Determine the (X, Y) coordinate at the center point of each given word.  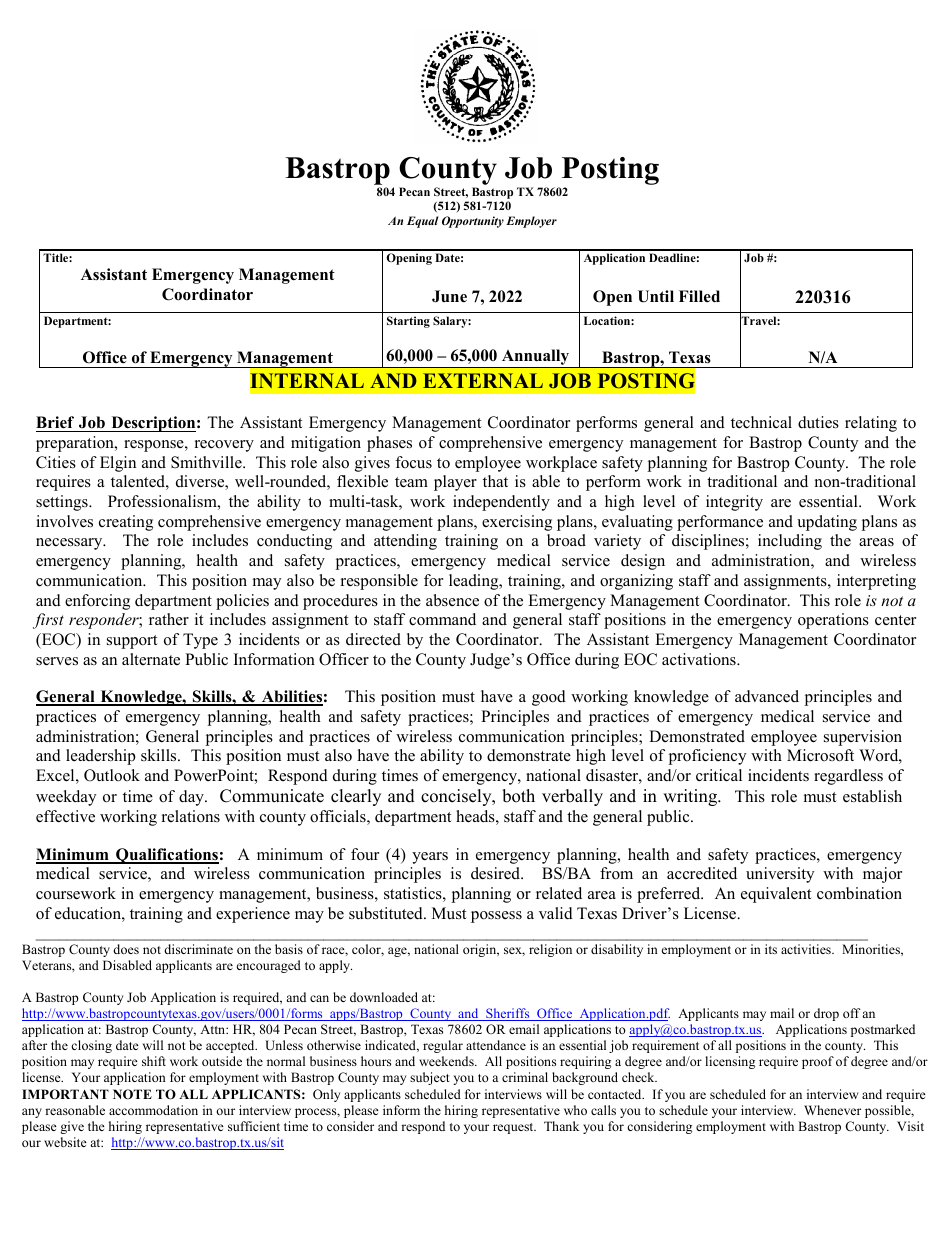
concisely (457, 797)
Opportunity (473, 222)
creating (126, 523)
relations (191, 816)
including (790, 542)
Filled (699, 296)
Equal (422, 222)
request (514, 1128)
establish (872, 796)
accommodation (153, 1110)
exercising (517, 523)
